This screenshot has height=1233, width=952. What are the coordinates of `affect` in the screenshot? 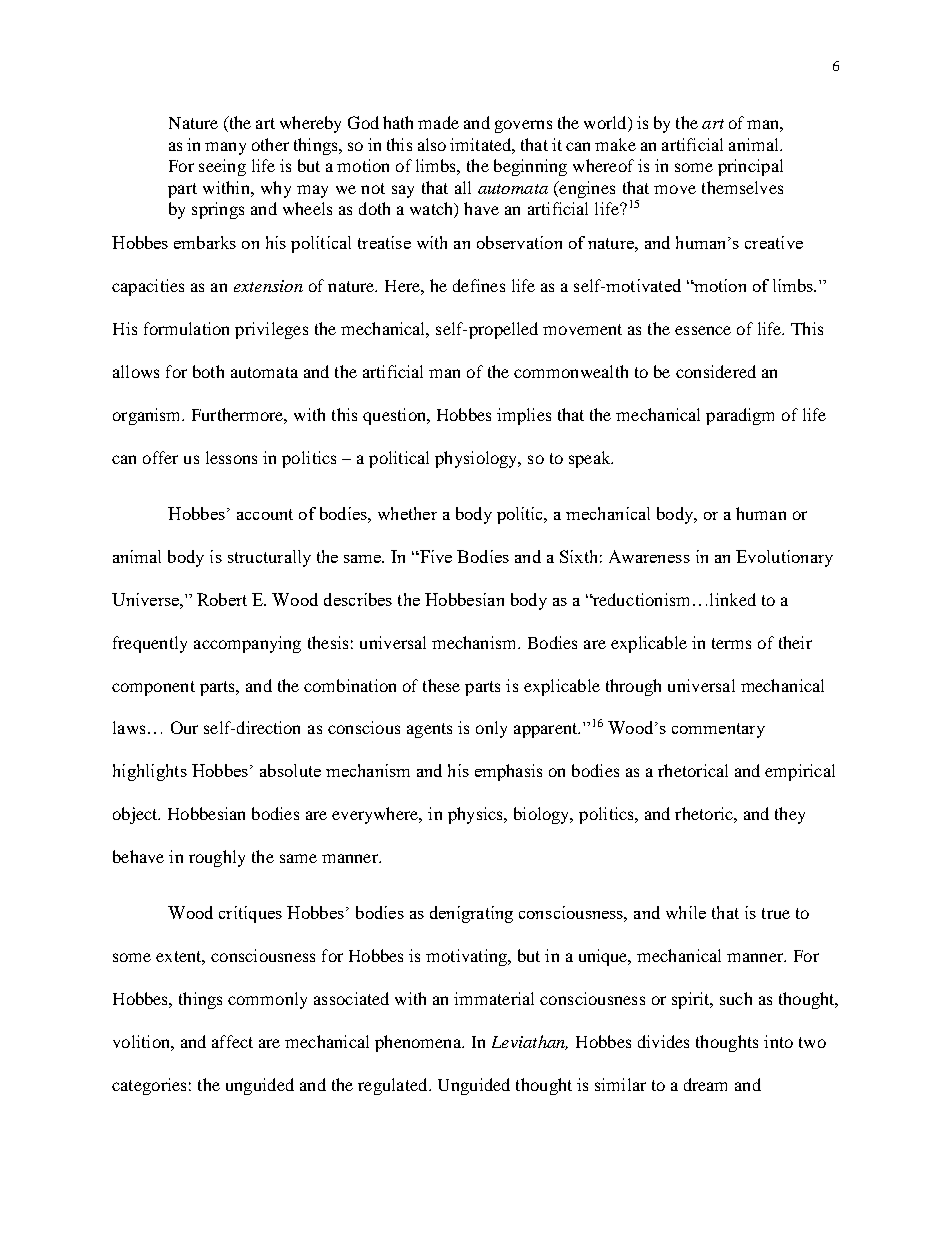 It's located at (232, 1041).
